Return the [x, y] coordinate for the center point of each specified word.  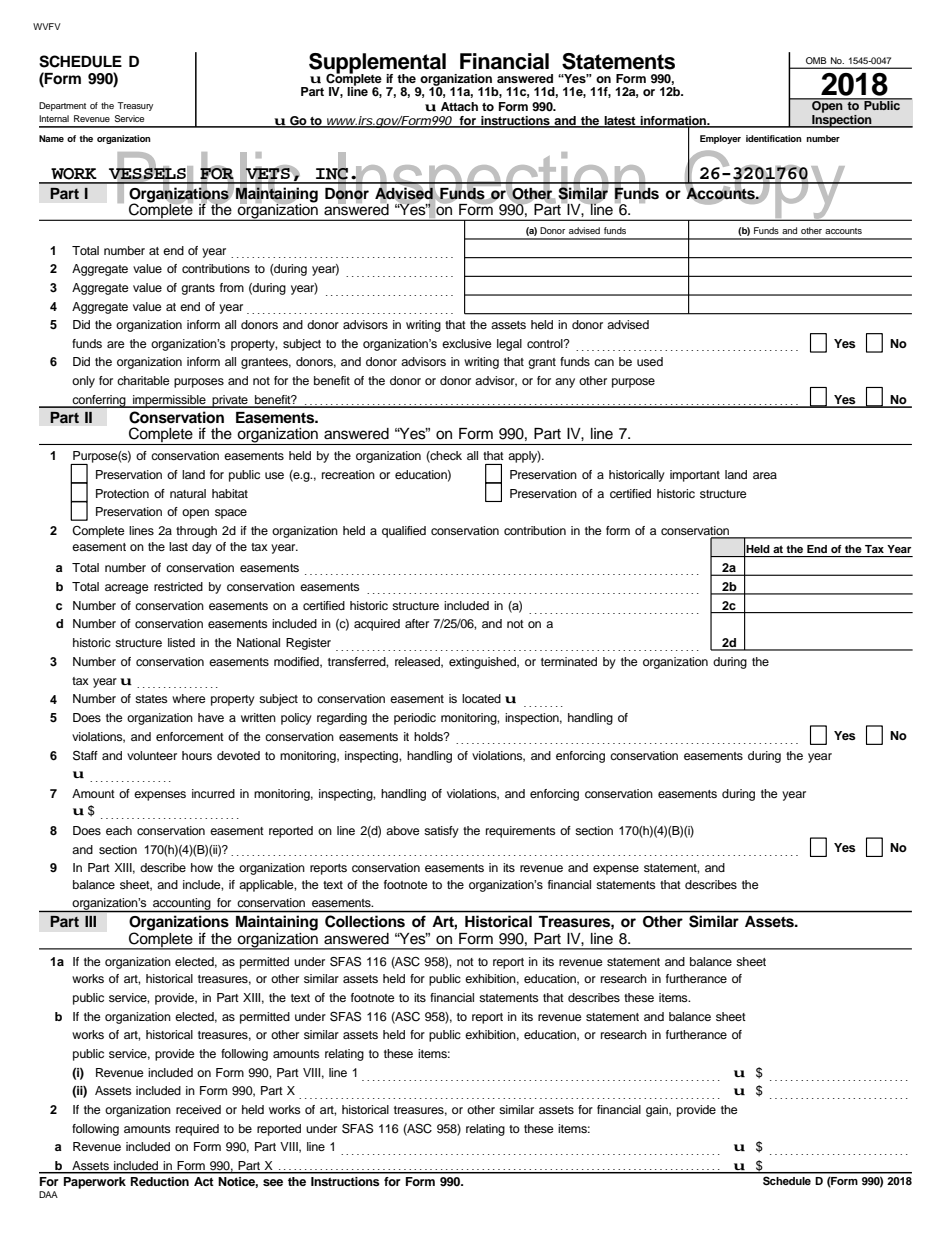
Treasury [135, 106]
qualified [404, 532]
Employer [720, 139]
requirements [521, 832]
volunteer [152, 755]
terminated [569, 661]
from [232, 287]
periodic [415, 719]
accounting [182, 905]
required [197, 1130]
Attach [459, 106]
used [650, 361]
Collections [365, 921]
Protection [122, 493]
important [695, 476]
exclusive [467, 343]
